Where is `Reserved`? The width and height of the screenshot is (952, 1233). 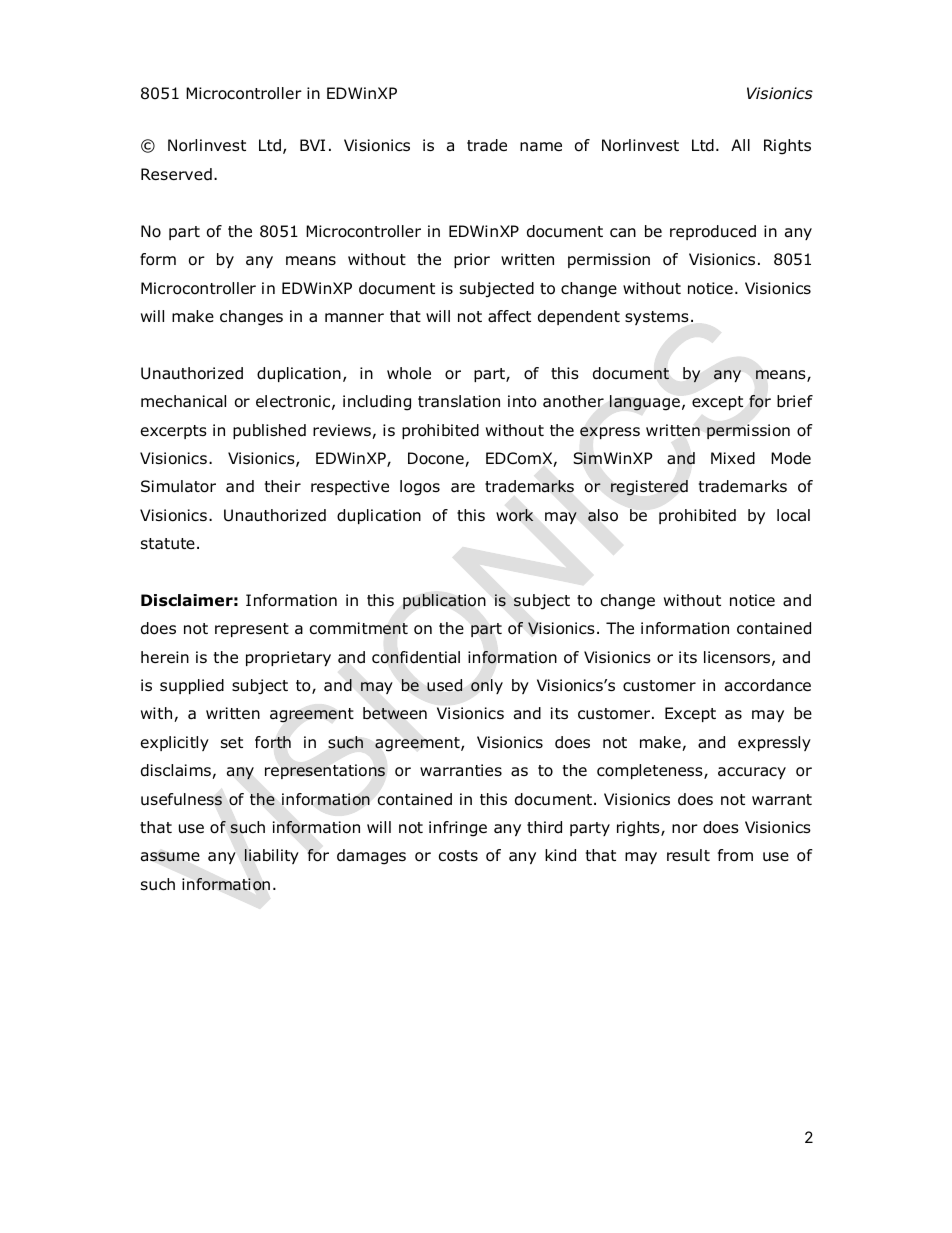
Reserved is located at coordinates (176, 174).
